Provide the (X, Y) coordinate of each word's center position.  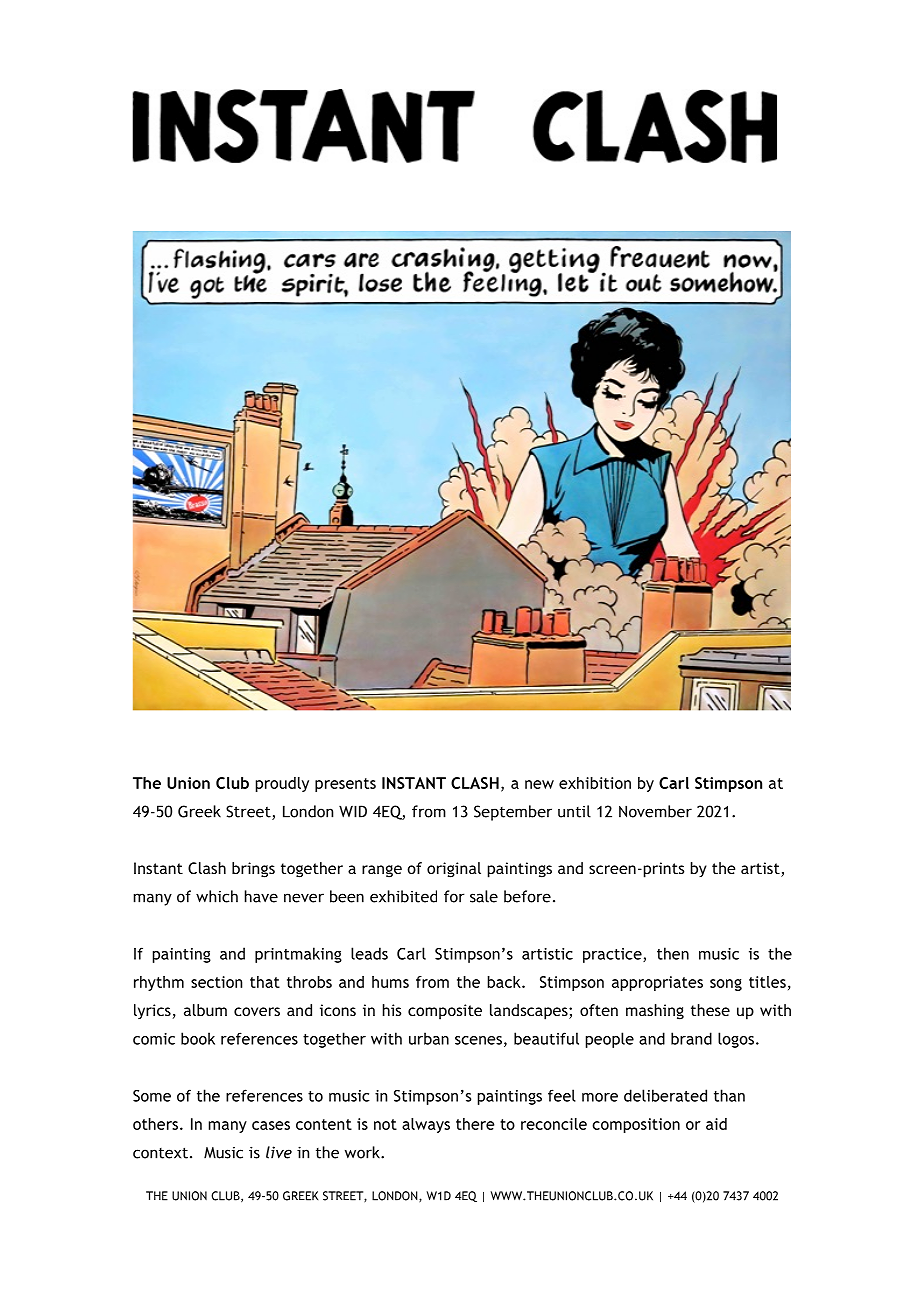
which (217, 896)
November (655, 811)
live (279, 1152)
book (198, 1038)
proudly (282, 784)
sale (484, 896)
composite (445, 1012)
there (475, 1124)
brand (691, 1038)
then (673, 953)
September (513, 813)
